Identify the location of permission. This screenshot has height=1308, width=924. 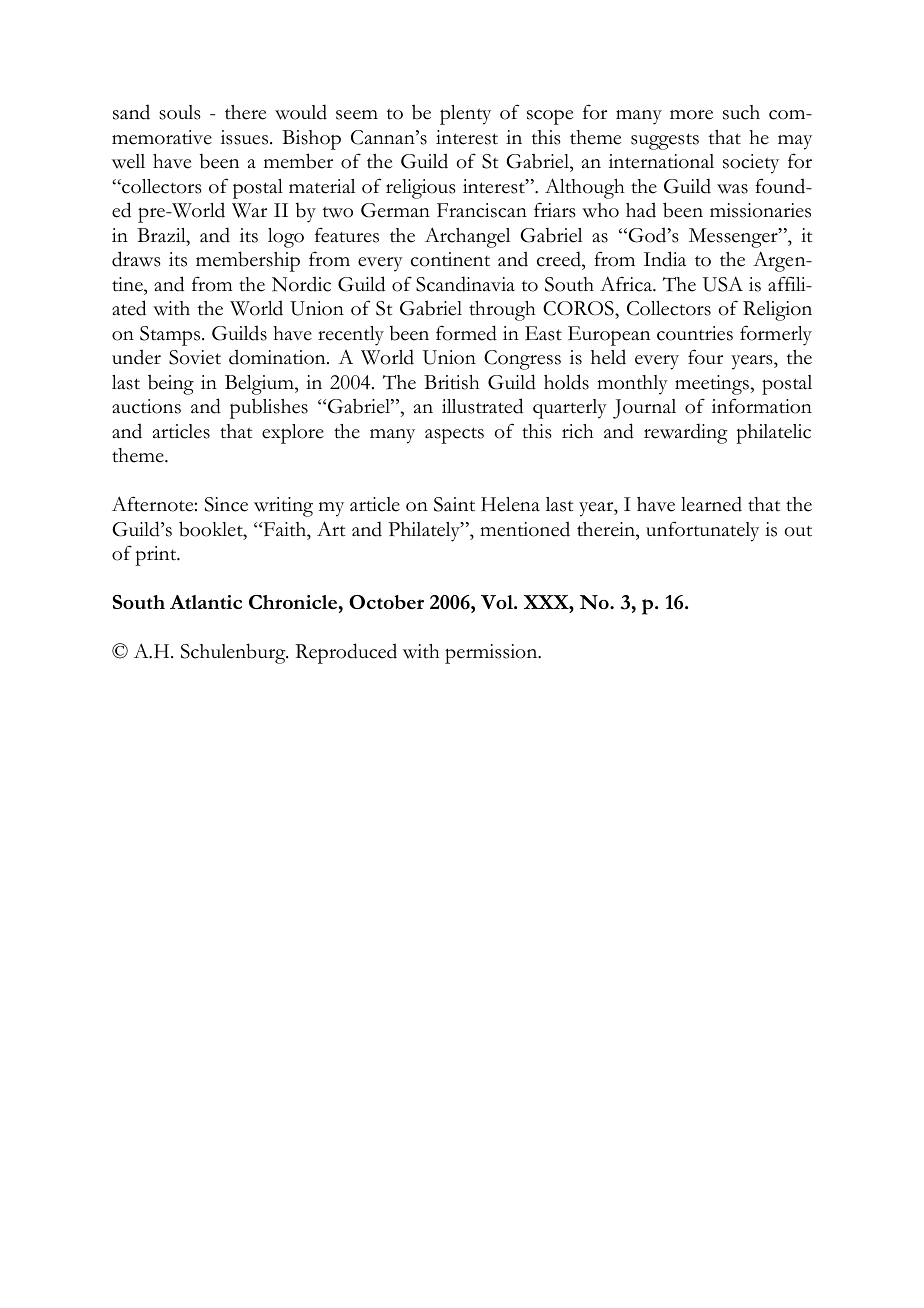
(492, 654).
